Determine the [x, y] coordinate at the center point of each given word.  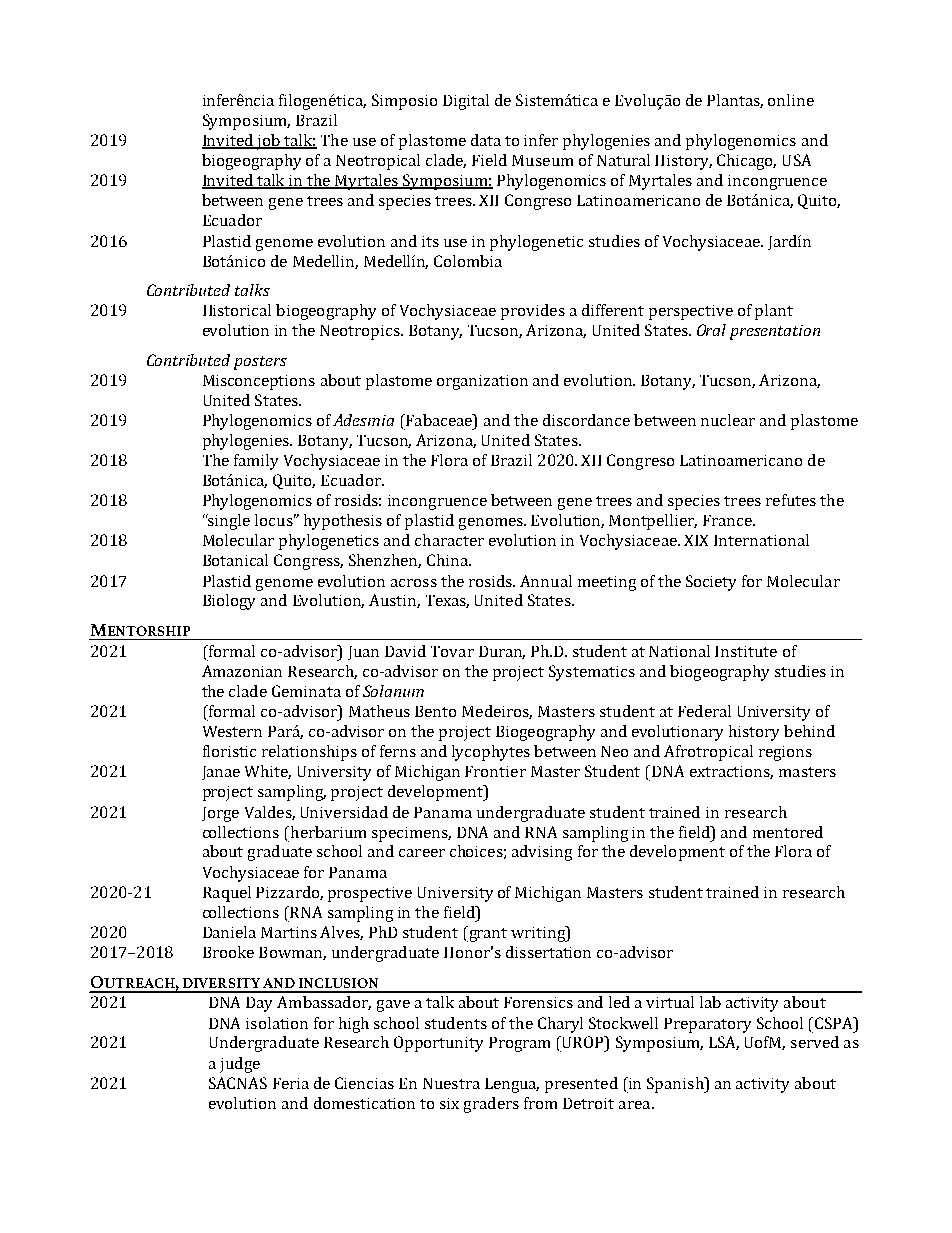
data [486, 140]
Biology [229, 602]
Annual [546, 581]
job [268, 142]
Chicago [746, 162]
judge [240, 1065]
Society [711, 583]
